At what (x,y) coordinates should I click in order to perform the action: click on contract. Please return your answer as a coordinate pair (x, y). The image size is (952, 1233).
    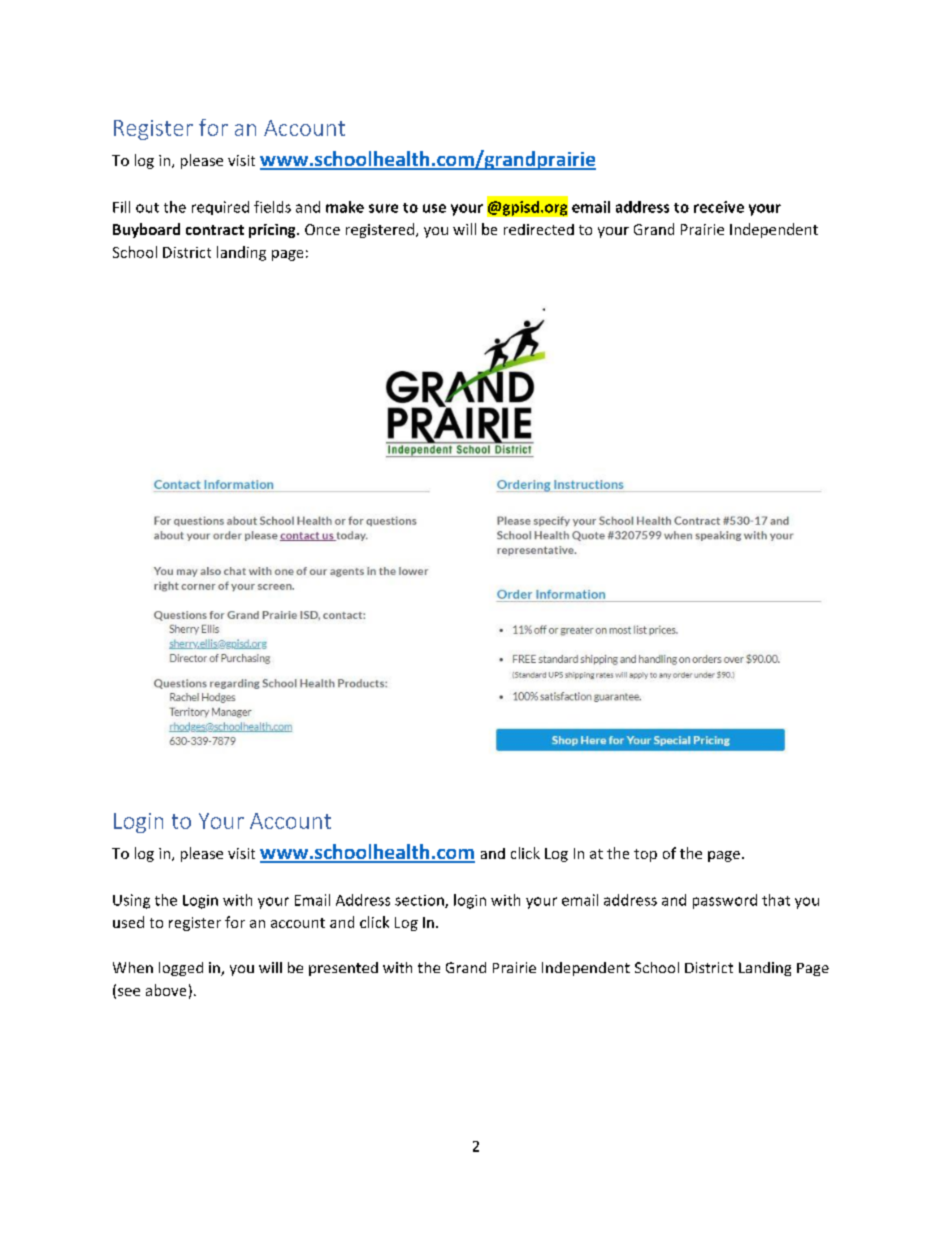
    Looking at the image, I should click on (215, 230).
